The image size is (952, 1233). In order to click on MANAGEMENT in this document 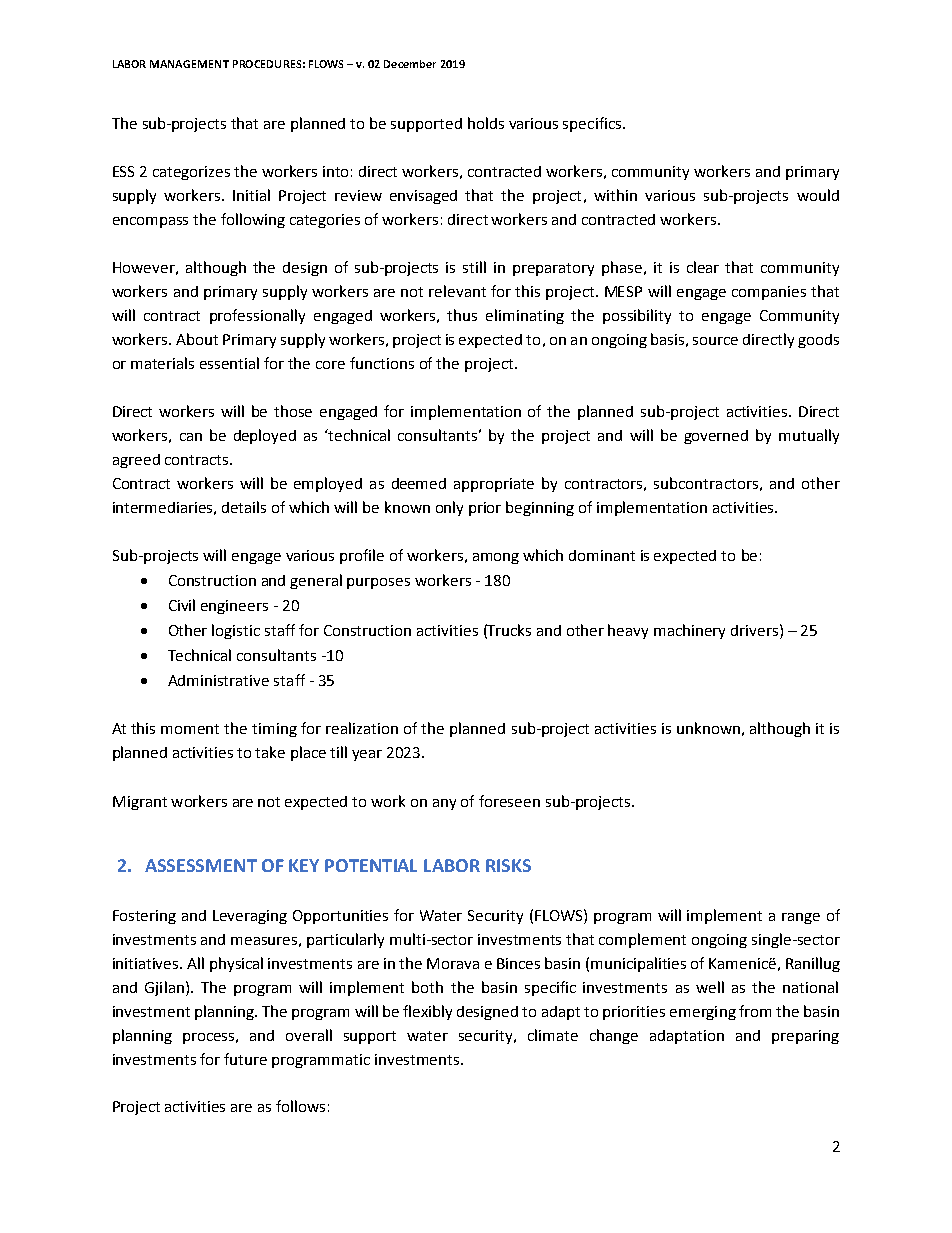, I will do `click(189, 64)`.
